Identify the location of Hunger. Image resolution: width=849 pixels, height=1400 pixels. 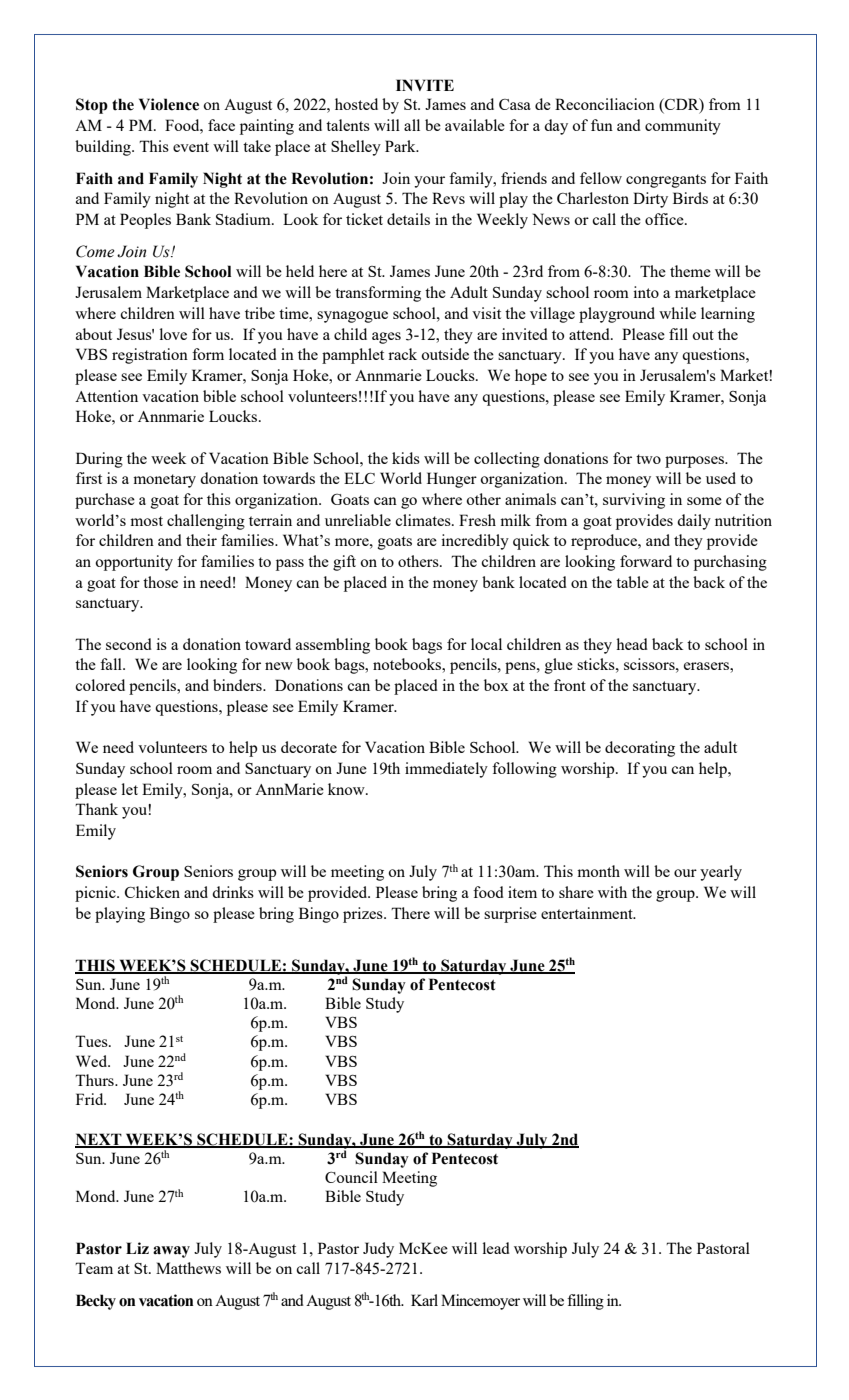
(452, 480).
